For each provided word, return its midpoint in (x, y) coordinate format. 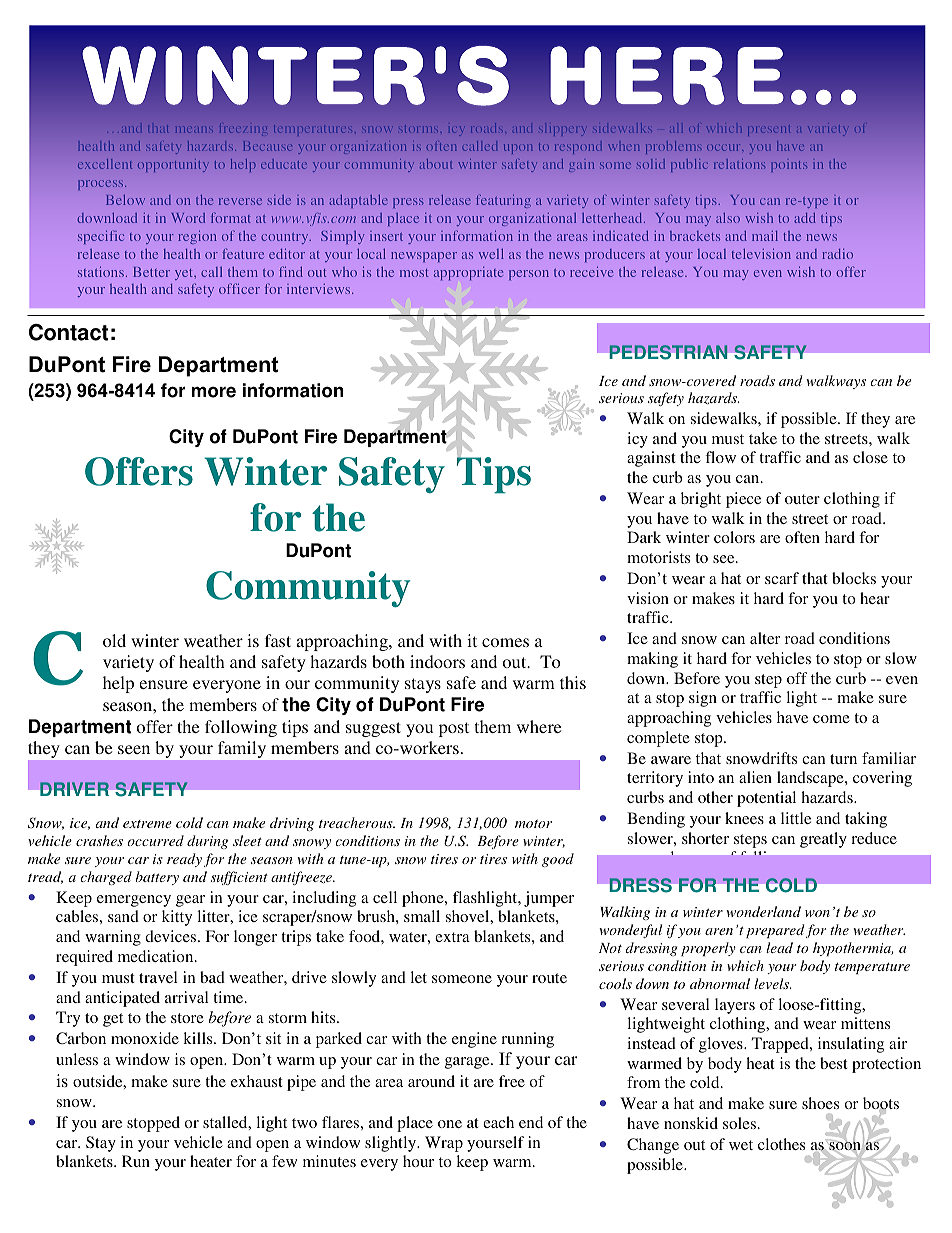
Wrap (444, 1144)
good (558, 860)
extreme (147, 824)
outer (802, 499)
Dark (644, 537)
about (436, 164)
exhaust (257, 1081)
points (789, 166)
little (796, 818)
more (214, 392)
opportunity (173, 165)
